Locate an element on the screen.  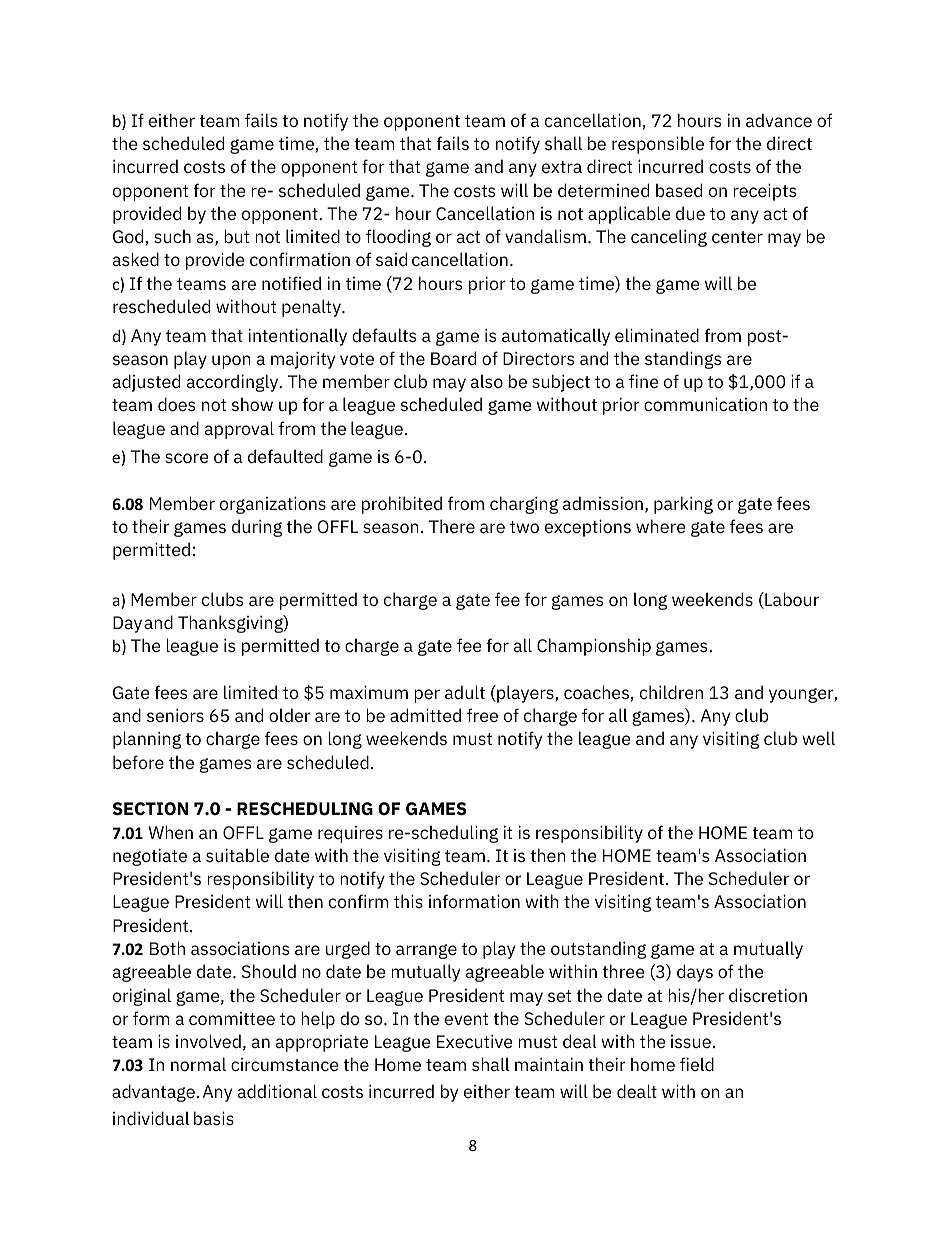
Executive is located at coordinates (475, 1042).
